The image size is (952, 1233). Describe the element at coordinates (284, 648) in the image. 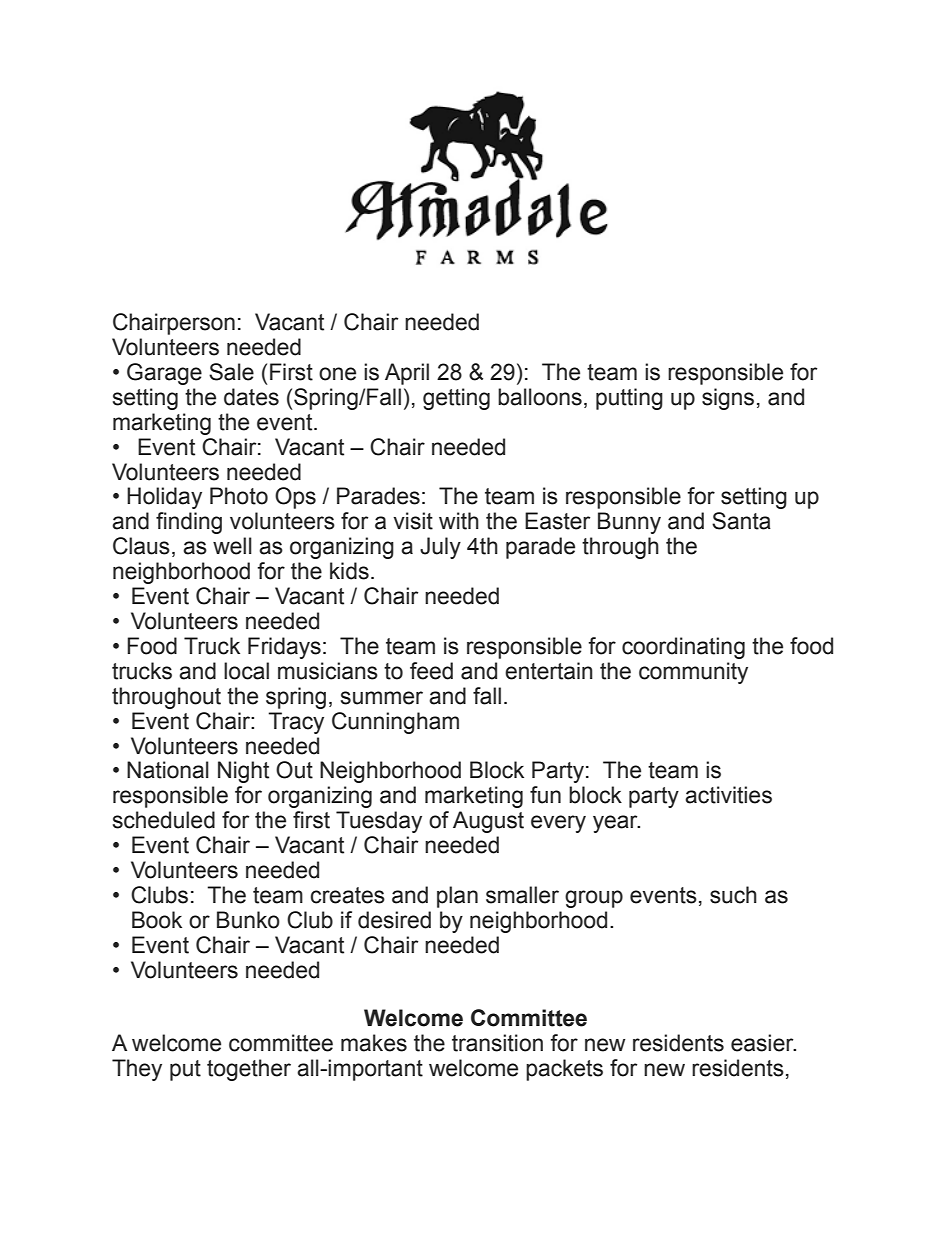

I see `Fridays` at that location.
